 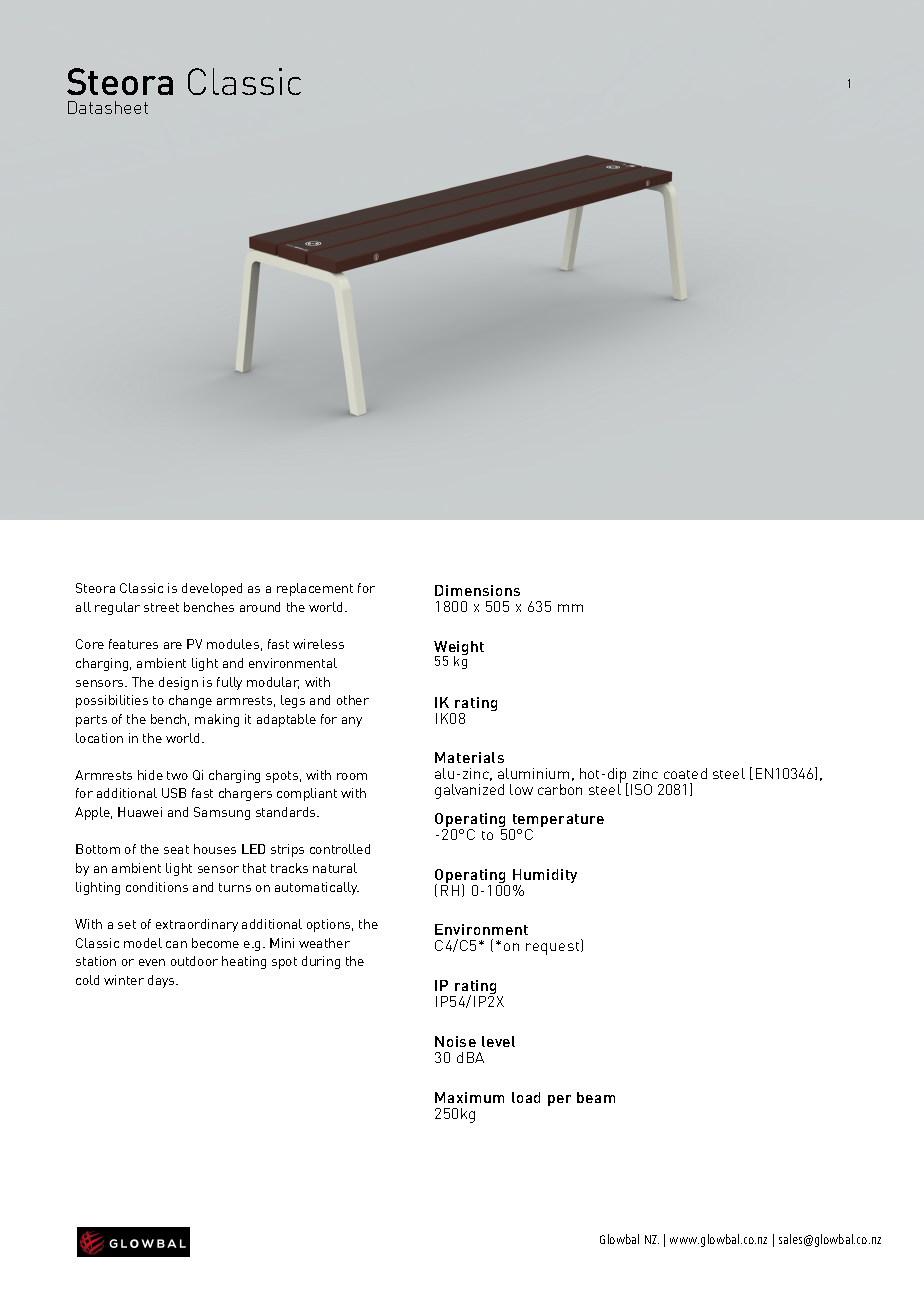 What do you see at coordinates (641, 789) in the screenshot?
I see `ISO` at bounding box center [641, 789].
